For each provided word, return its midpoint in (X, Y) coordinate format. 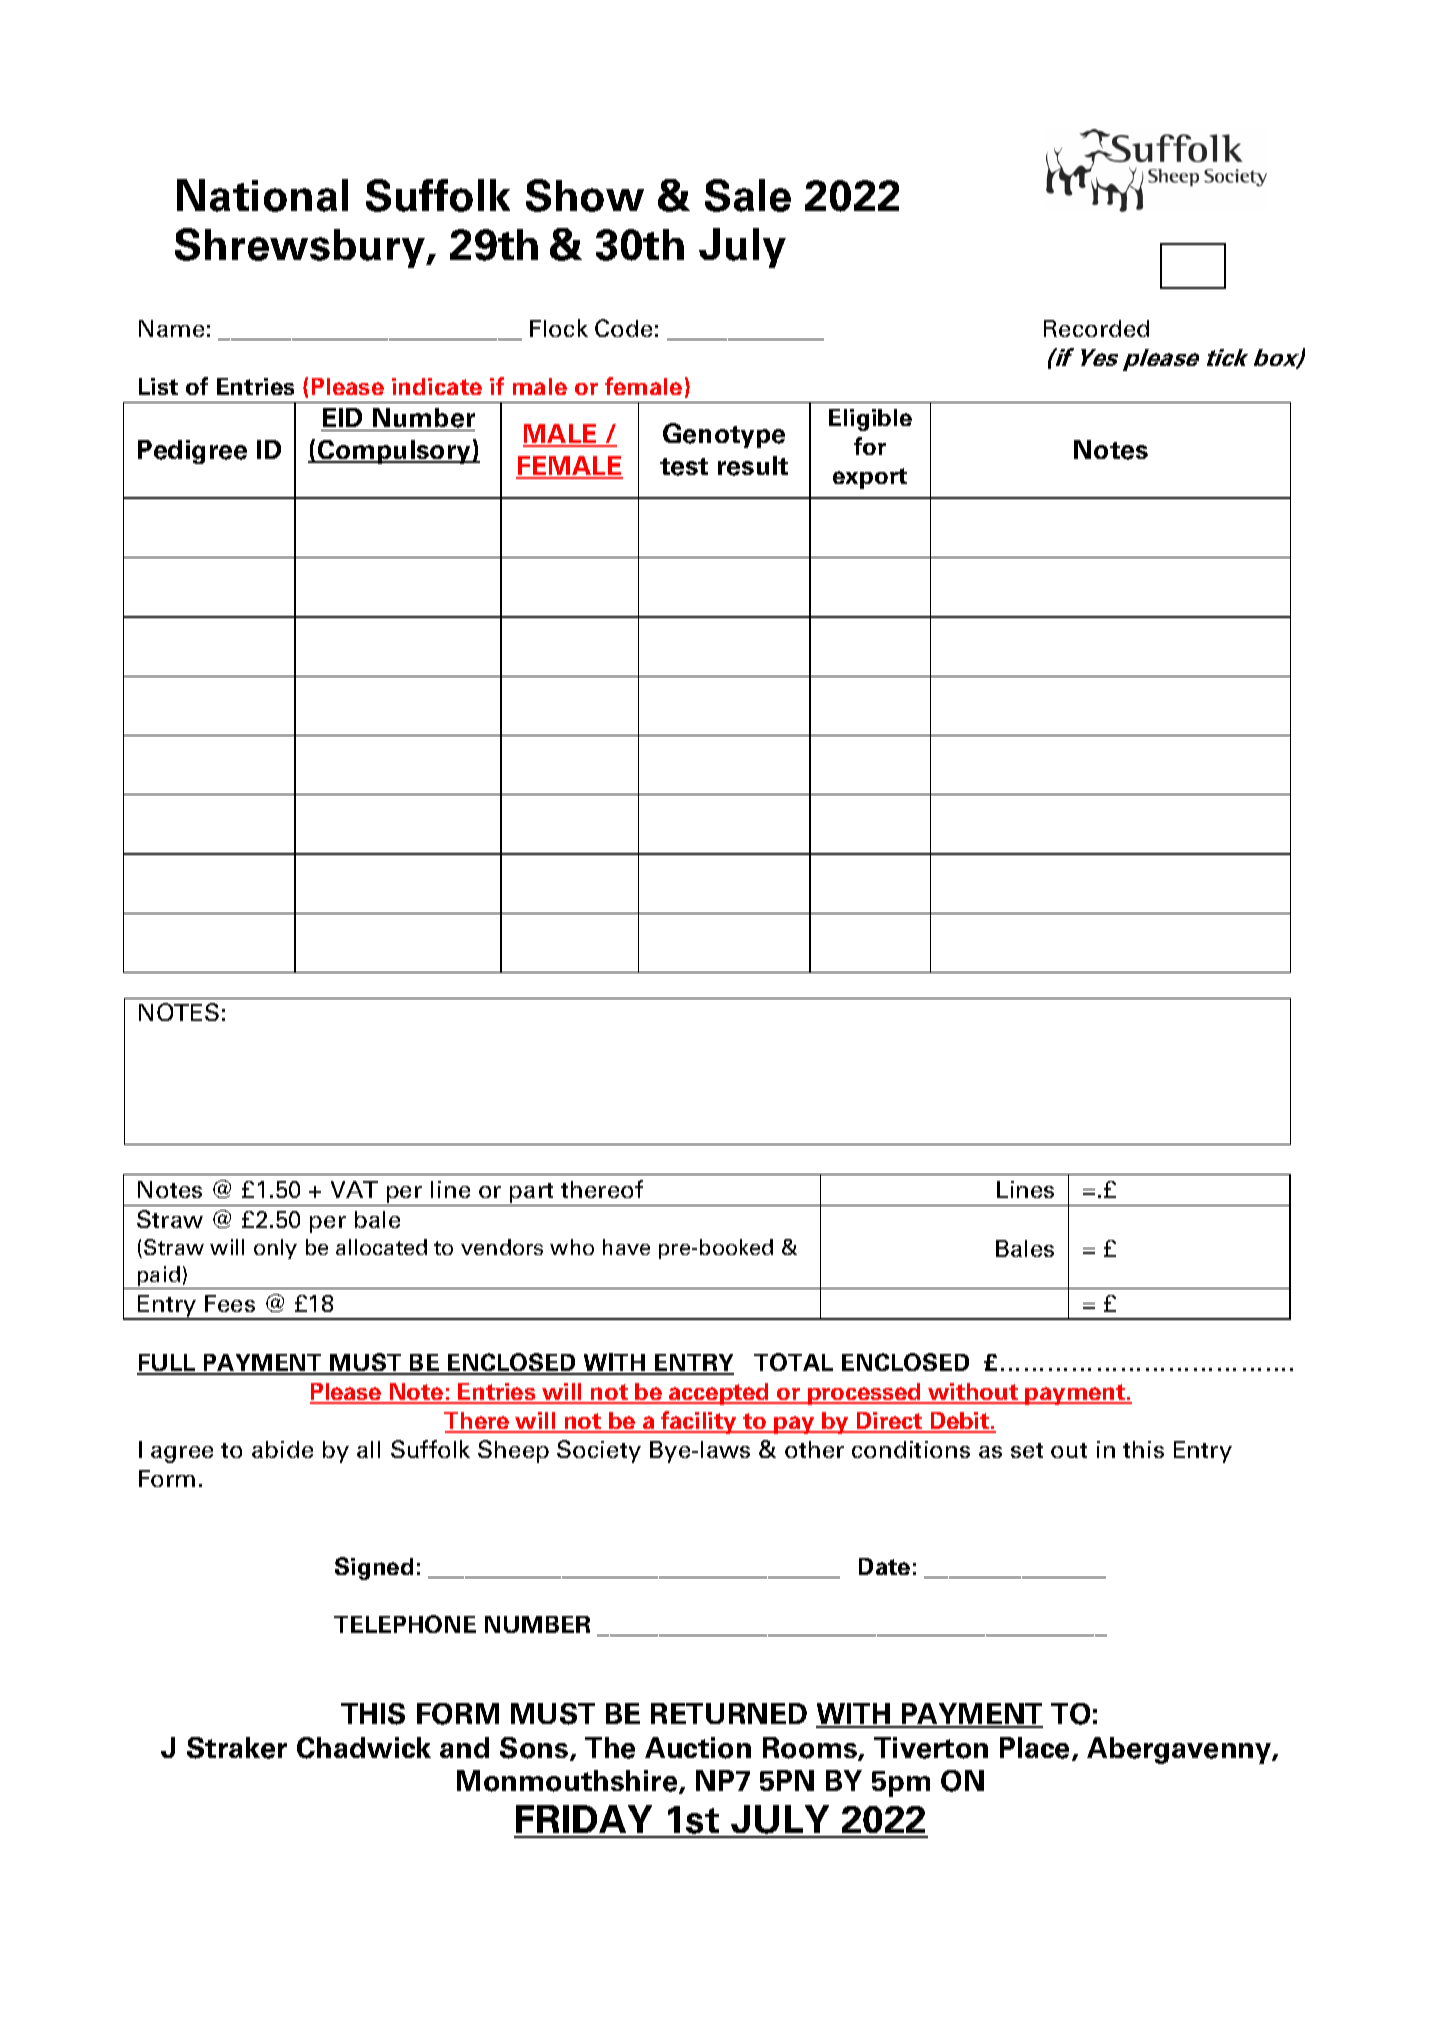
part (532, 1194)
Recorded (1096, 328)
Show (585, 195)
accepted (719, 1394)
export (870, 478)
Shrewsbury (301, 248)
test (684, 467)
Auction (698, 1748)
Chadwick (364, 1748)
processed (864, 1394)
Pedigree (192, 452)
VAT (354, 1189)
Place (1036, 1749)
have (626, 1247)
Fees (230, 1303)
